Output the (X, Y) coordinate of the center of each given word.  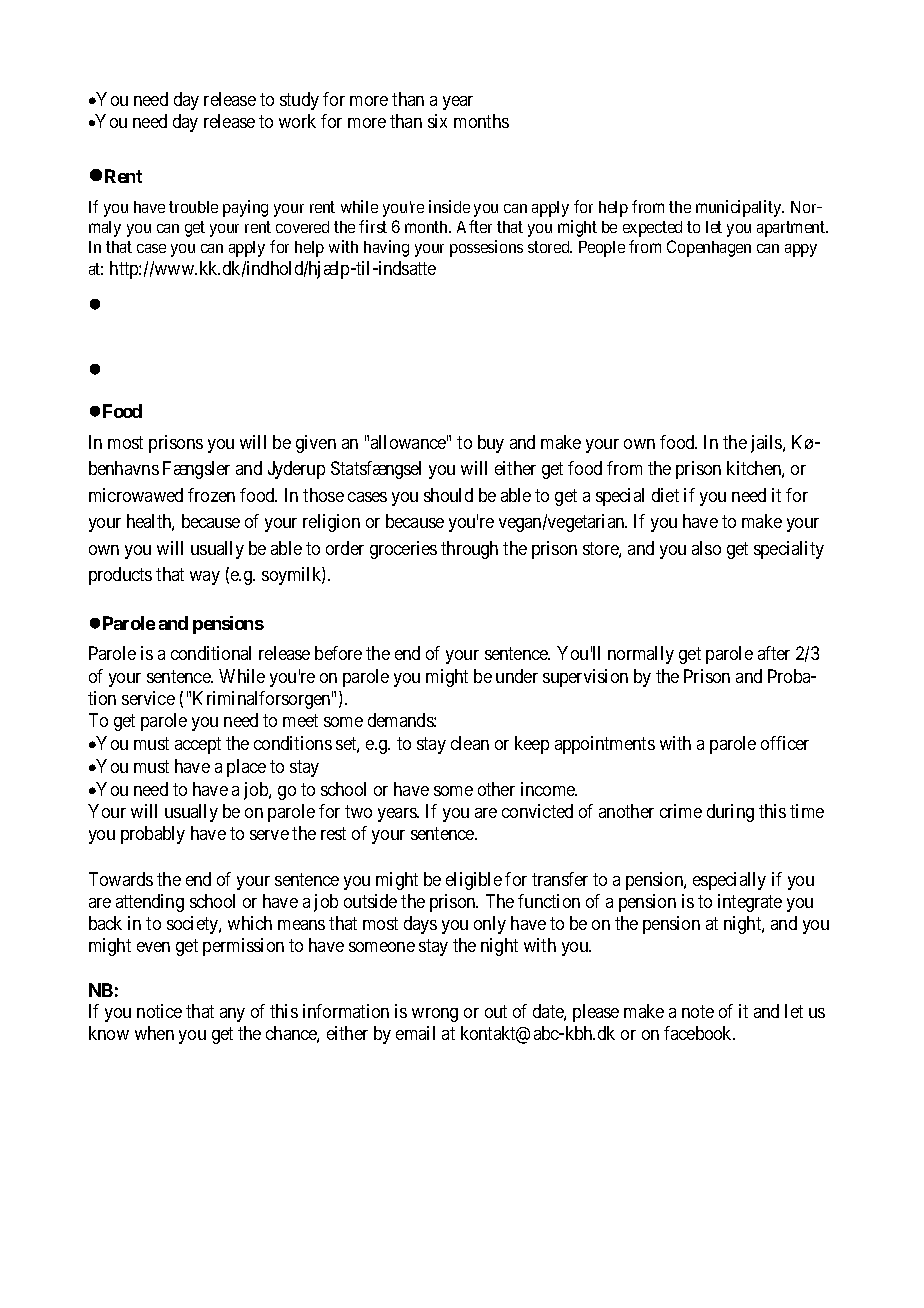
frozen (211, 495)
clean (470, 743)
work (297, 121)
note (698, 1011)
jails (767, 444)
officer (785, 743)
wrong (435, 1015)
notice (159, 1011)
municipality (740, 208)
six (437, 121)
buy (491, 444)
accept (198, 745)
